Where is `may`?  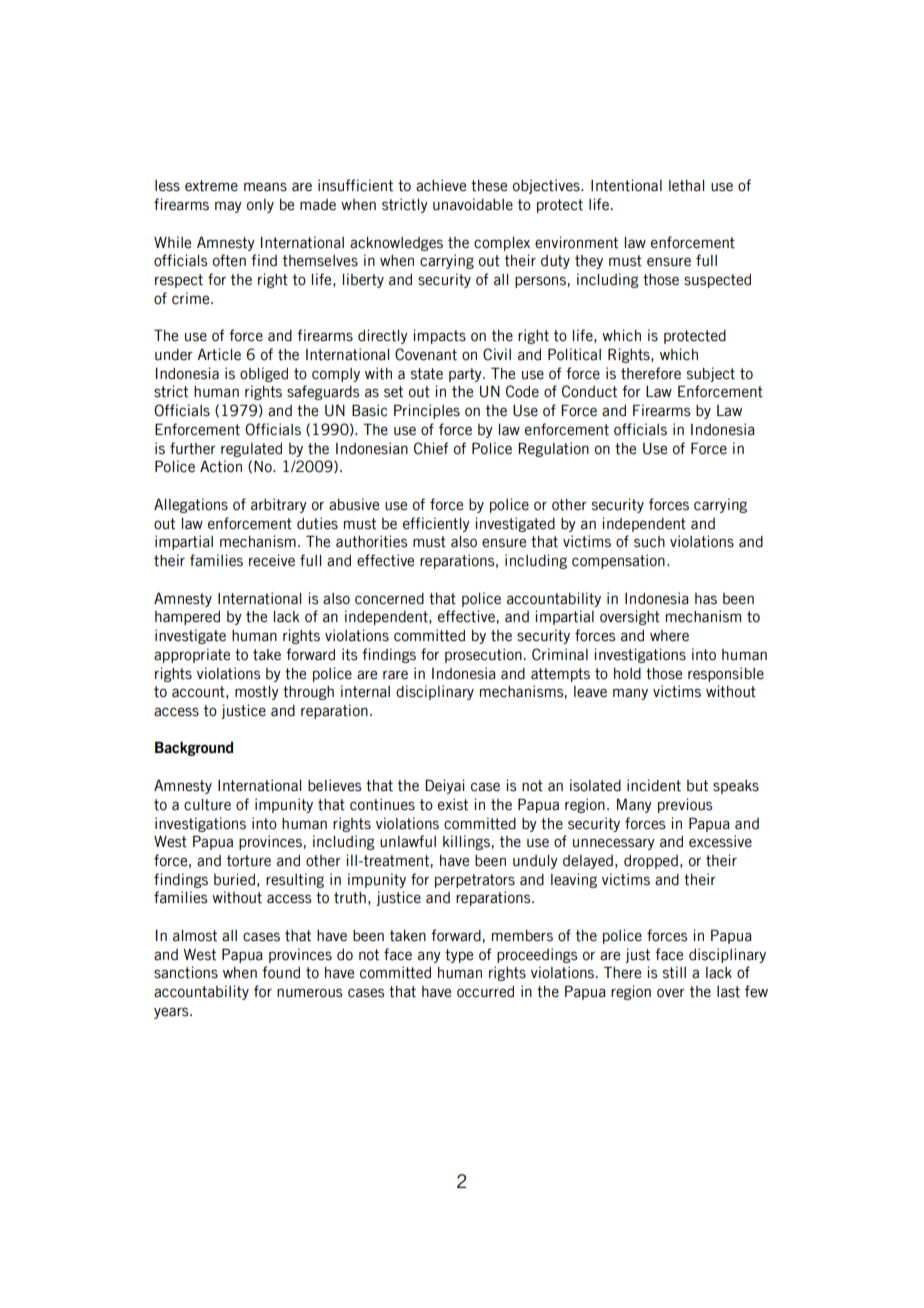
may is located at coordinates (228, 207).
